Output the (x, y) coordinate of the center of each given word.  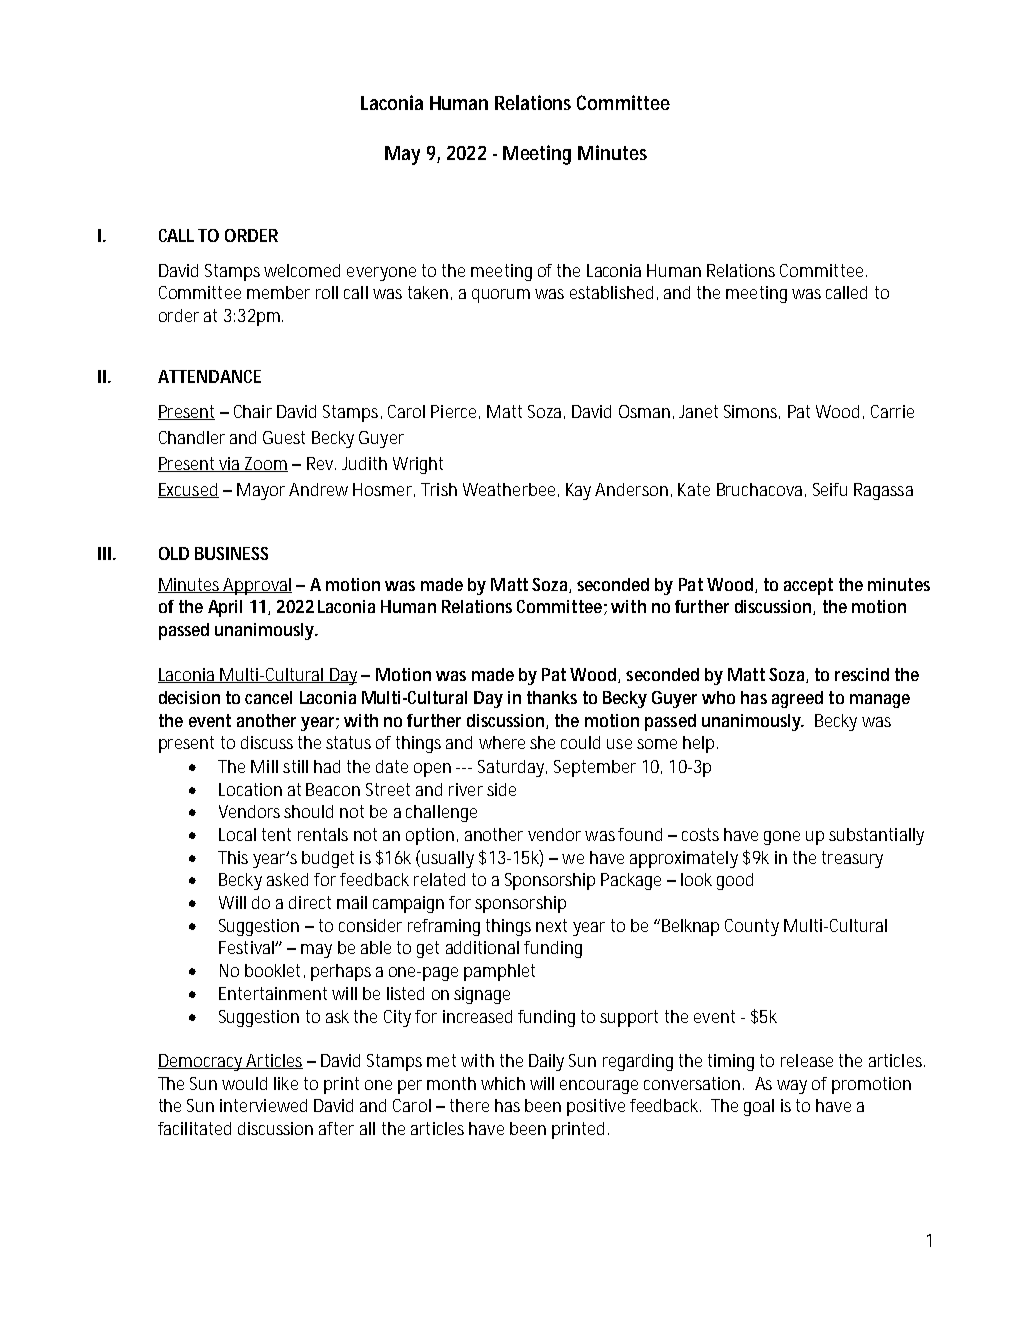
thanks (552, 697)
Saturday (511, 768)
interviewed (263, 1105)
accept (808, 586)
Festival (246, 947)
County (752, 927)
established (611, 292)
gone (782, 838)
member (278, 292)
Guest (284, 437)
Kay (578, 491)
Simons (750, 411)
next (551, 925)
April (225, 608)
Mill (264, 766)
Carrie (892, 411)
